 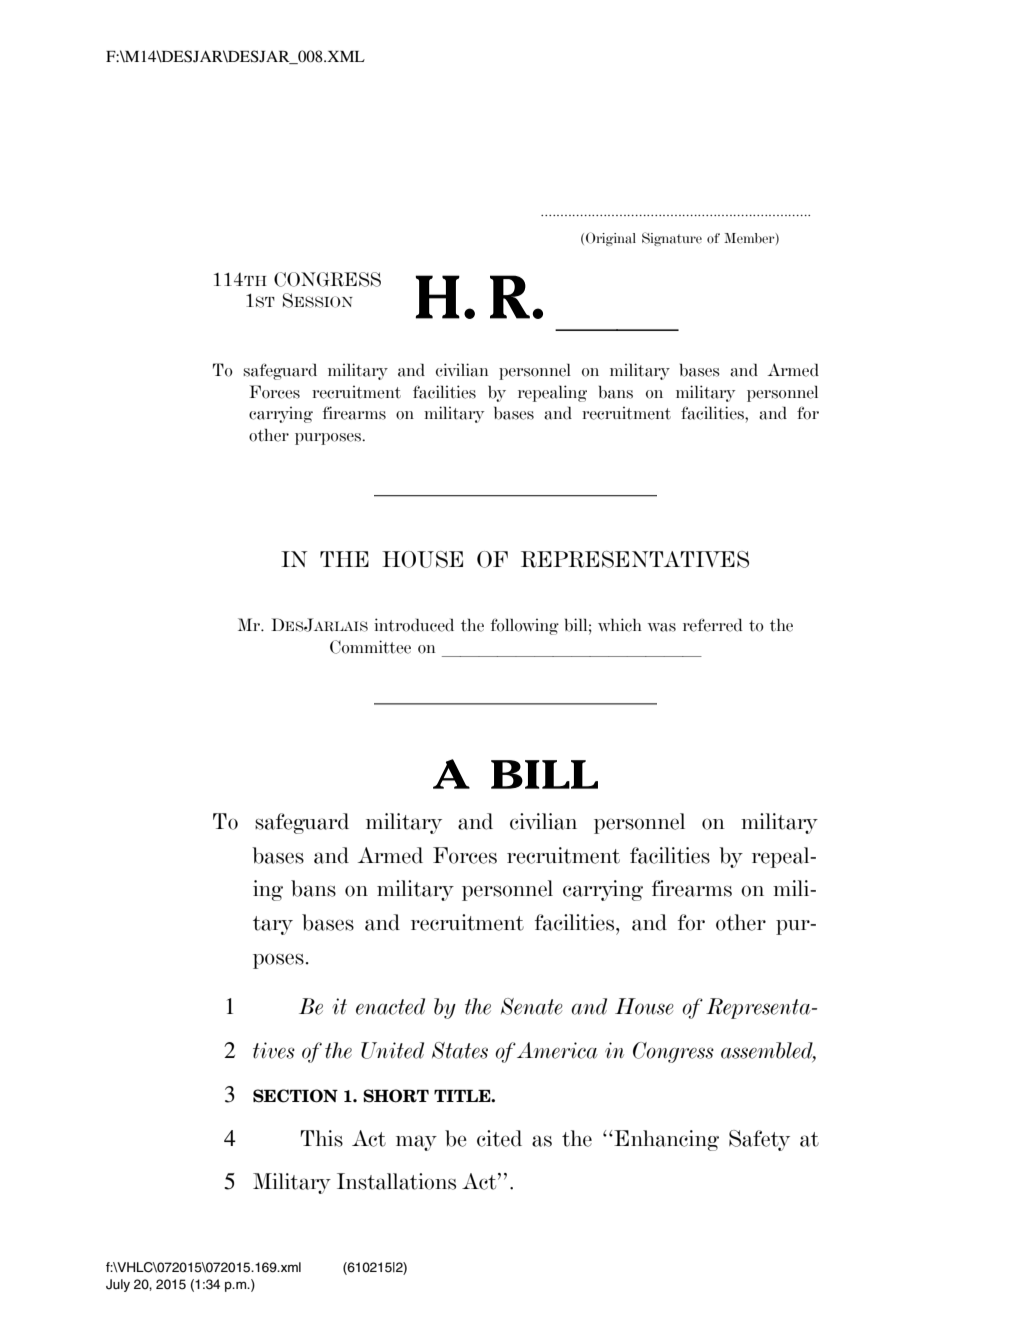 What do you see at coordinates (392, 1050) in the screenshot?
I see `United` at bounding box center [392, 1050].
